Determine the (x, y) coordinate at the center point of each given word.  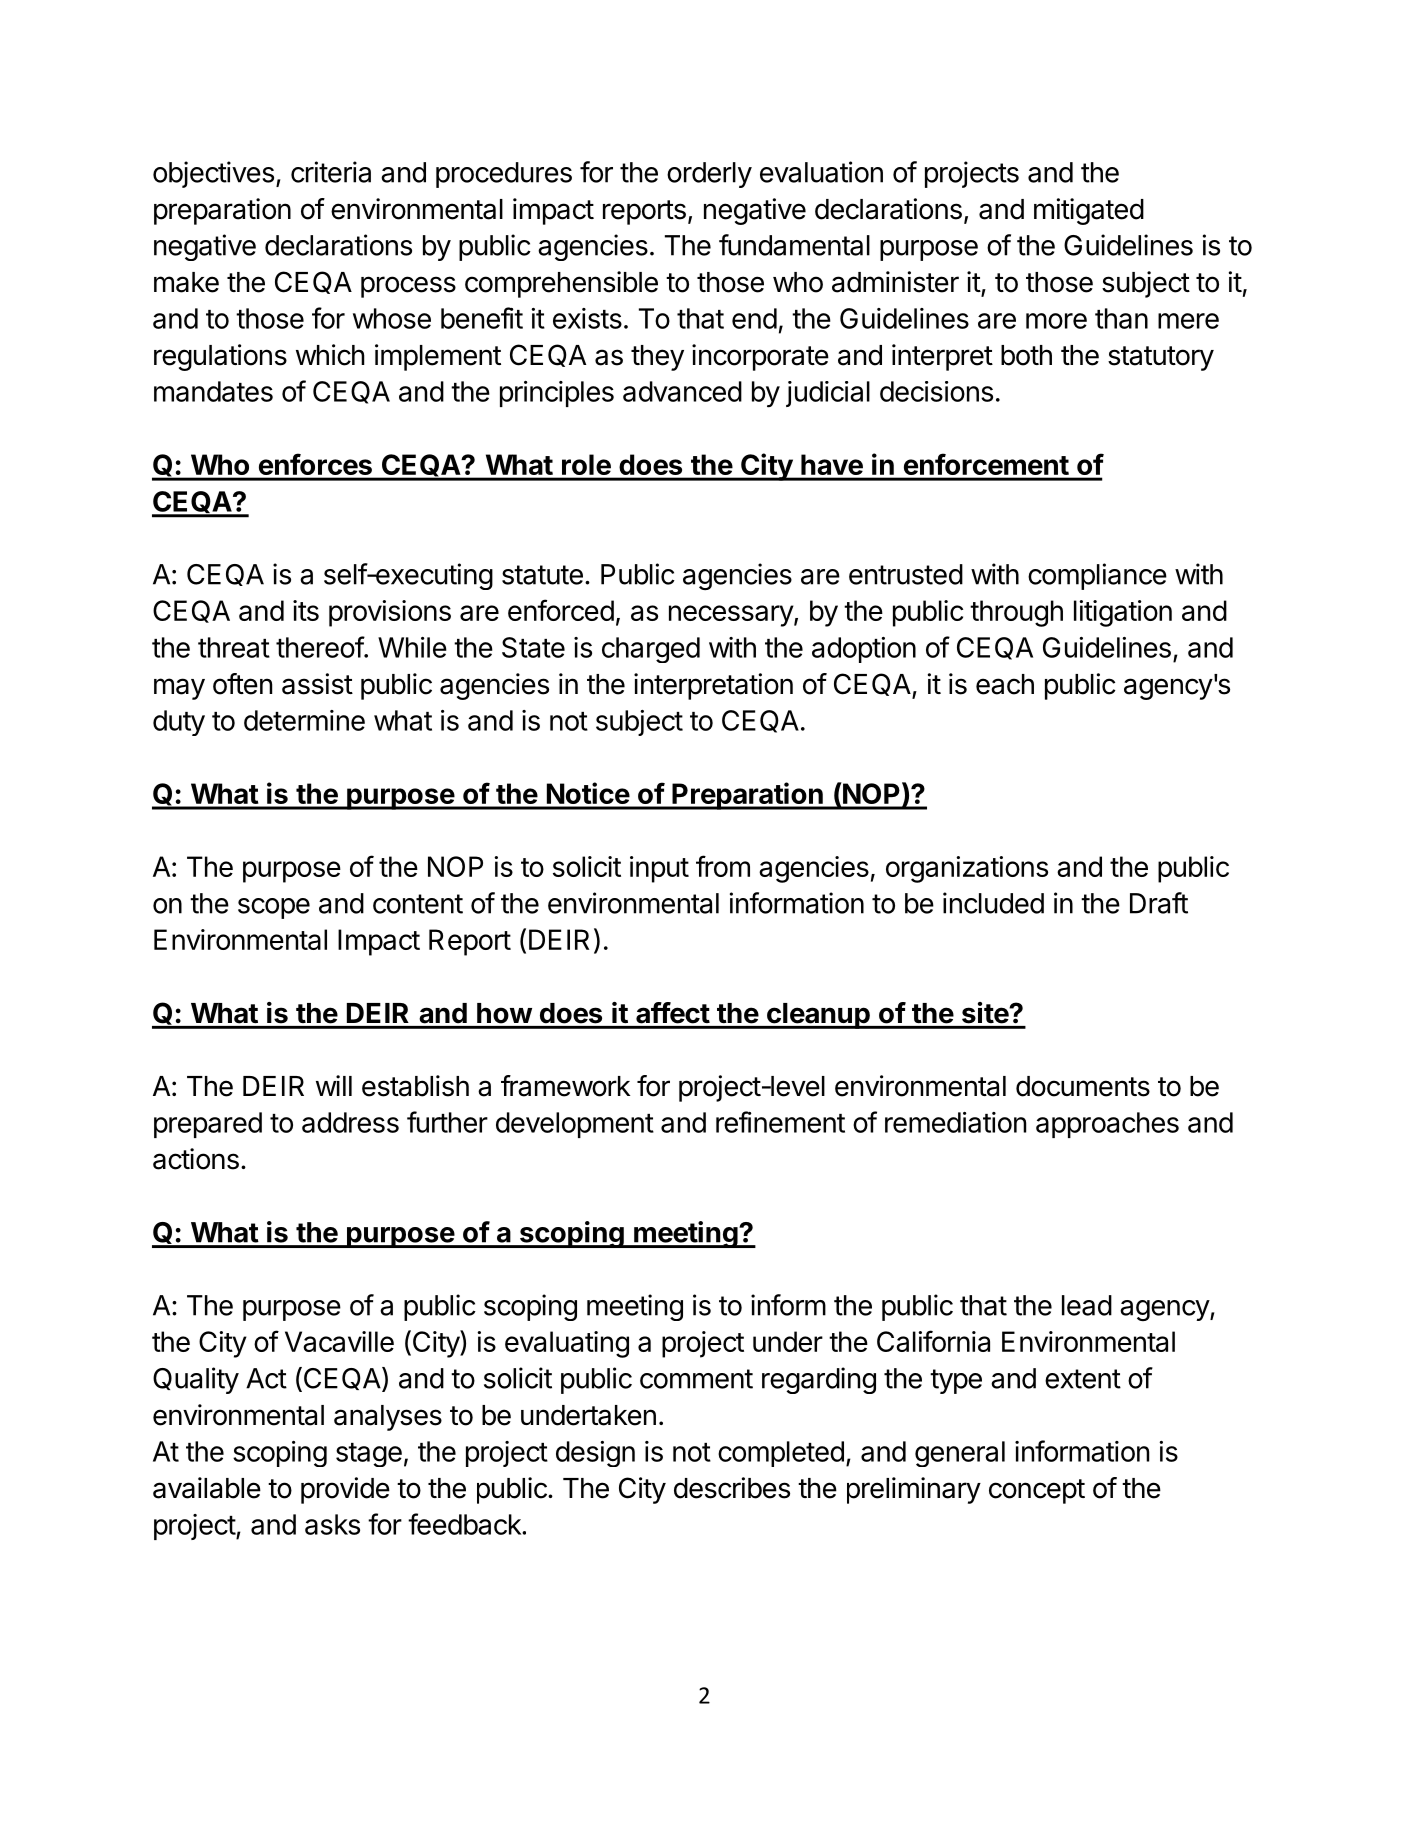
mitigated (1089, 211)
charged (651, 650)
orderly (709, 175)
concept (1037, 1491)
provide (345, 1490)
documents (1083, 1086)
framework (565, 1086)
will (334, 1085)
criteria (331, 172)
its (306, 610)
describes (732, 1488)
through (1016, 613)
